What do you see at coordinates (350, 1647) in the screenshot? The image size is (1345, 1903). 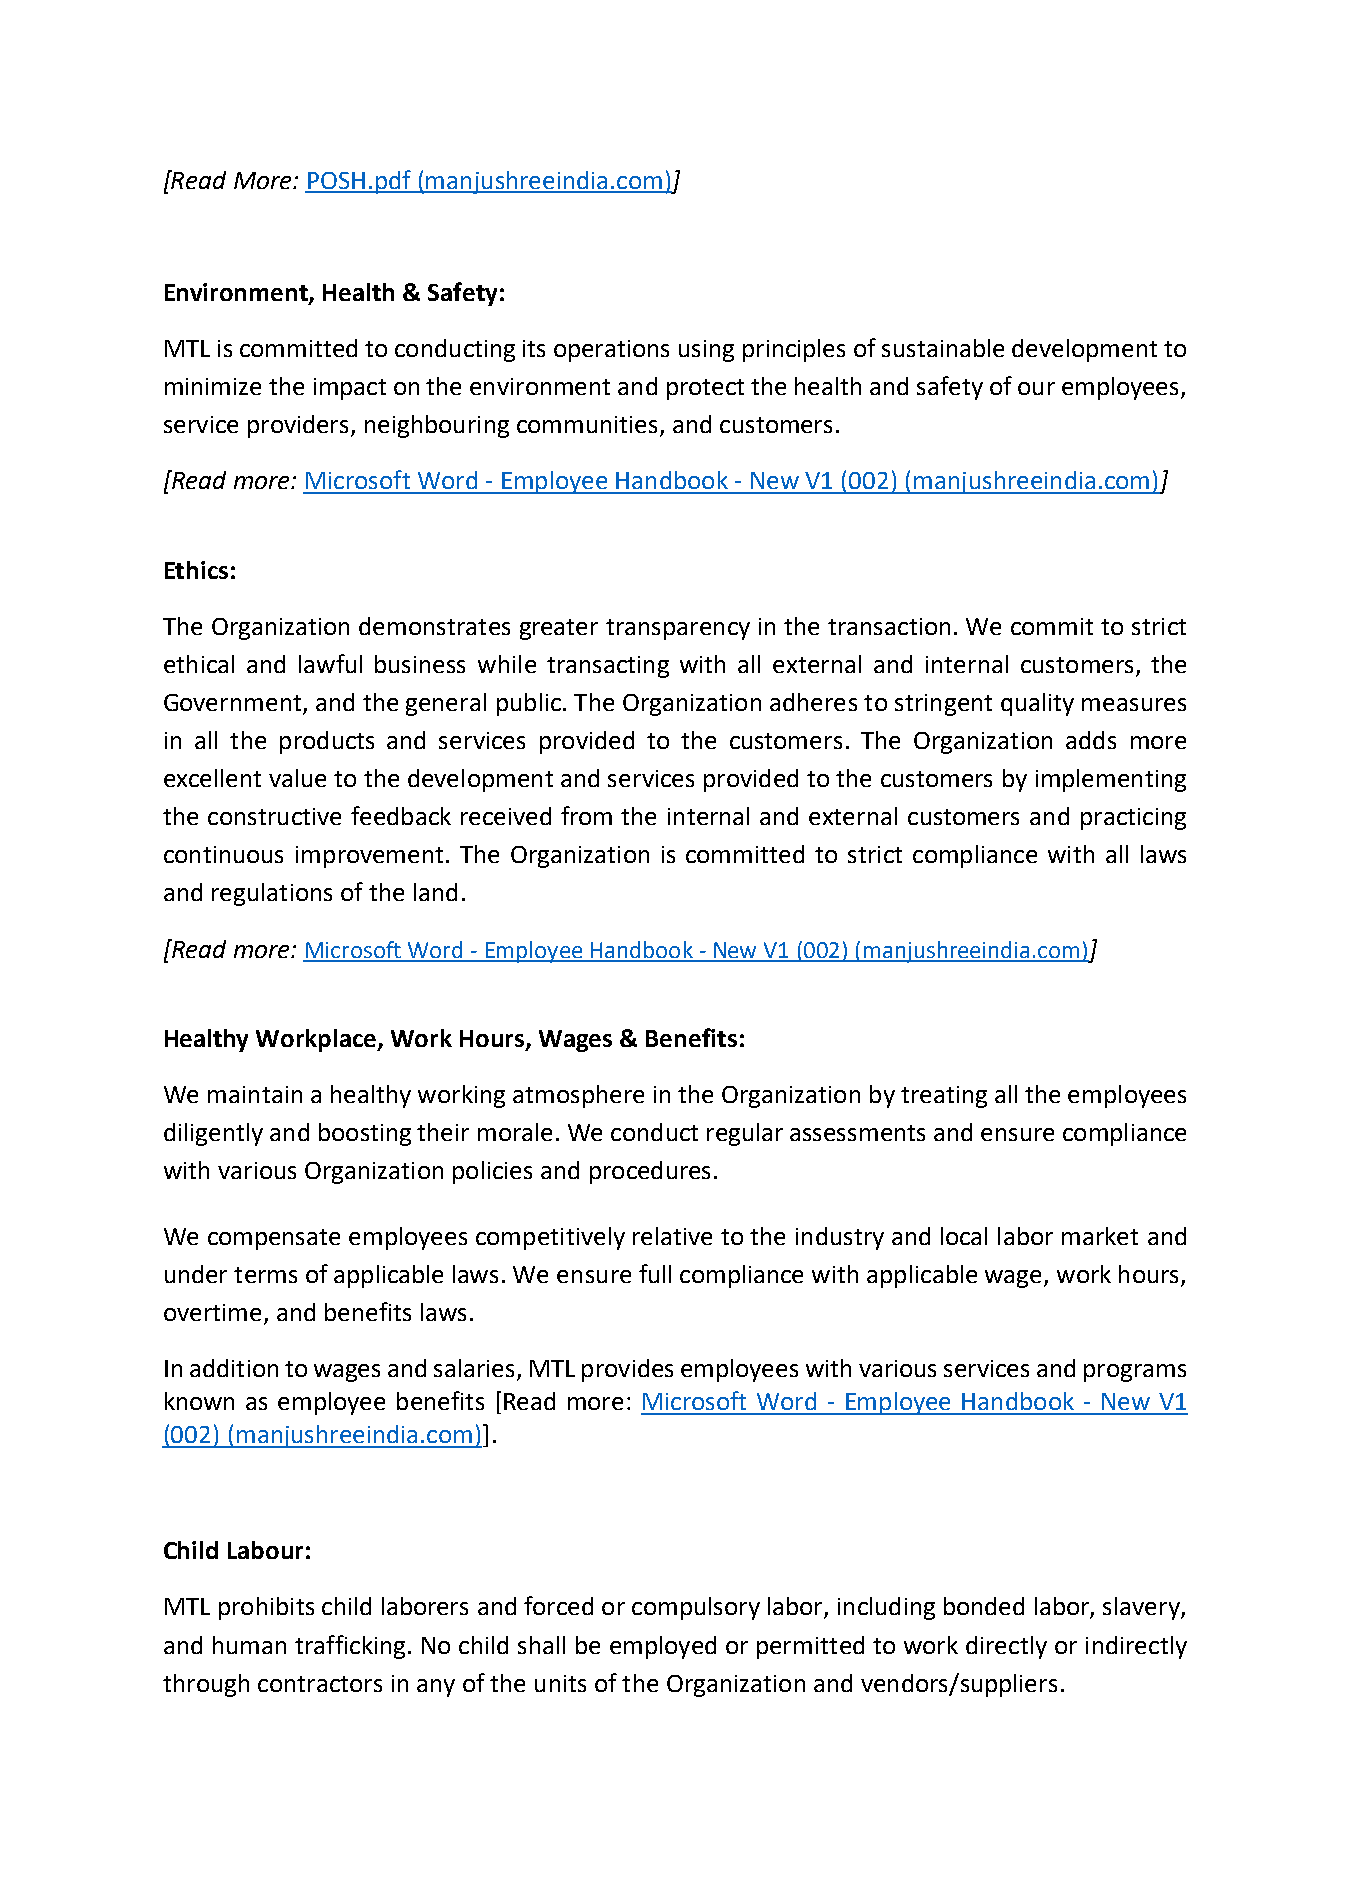 I see `trafficking` at bounding box center [350, 1647].
